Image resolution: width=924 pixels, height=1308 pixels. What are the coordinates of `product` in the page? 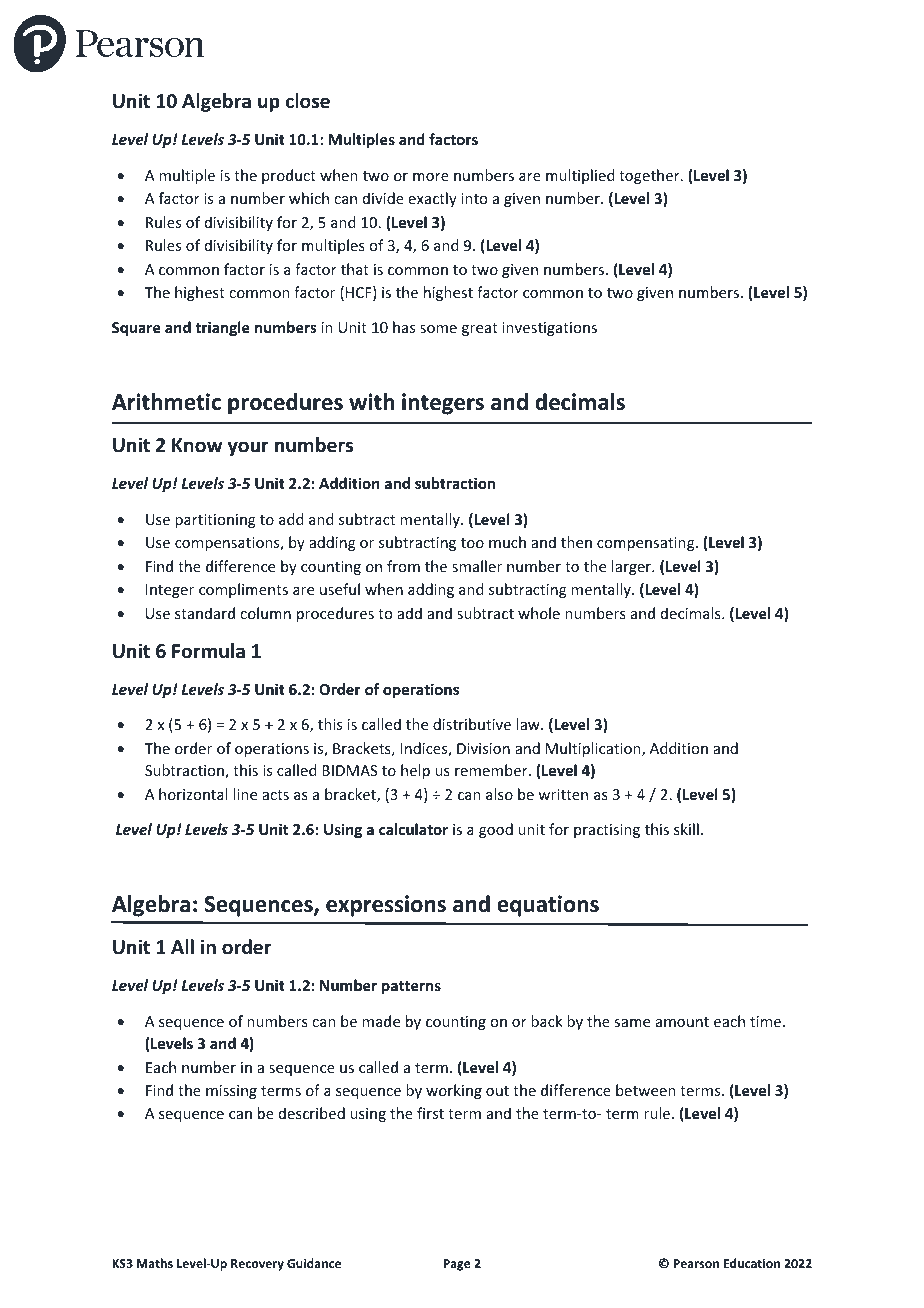 It's located at (289, 176).
